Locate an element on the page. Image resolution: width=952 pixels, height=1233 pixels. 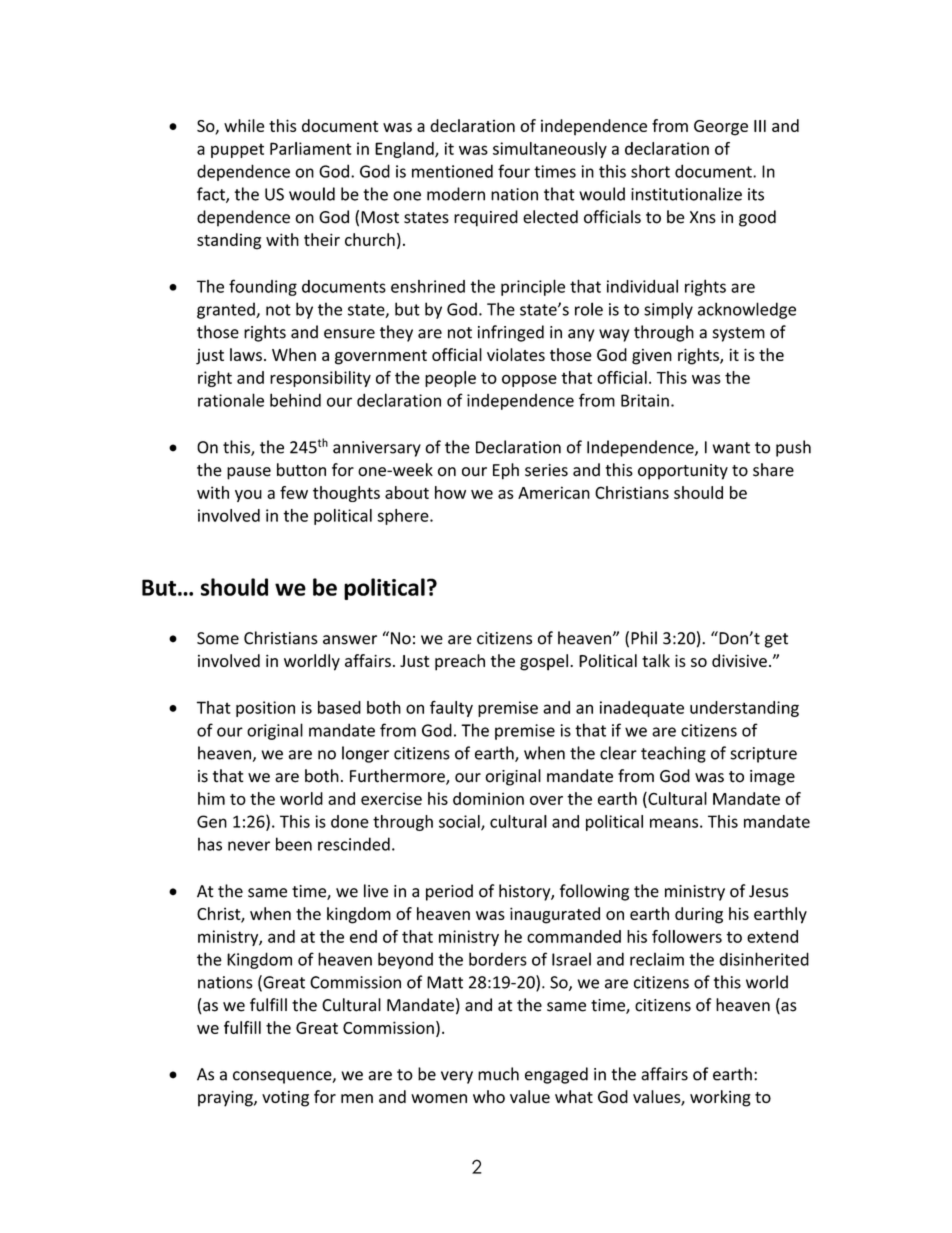
Parliament is located at coordinates (311, 148).
